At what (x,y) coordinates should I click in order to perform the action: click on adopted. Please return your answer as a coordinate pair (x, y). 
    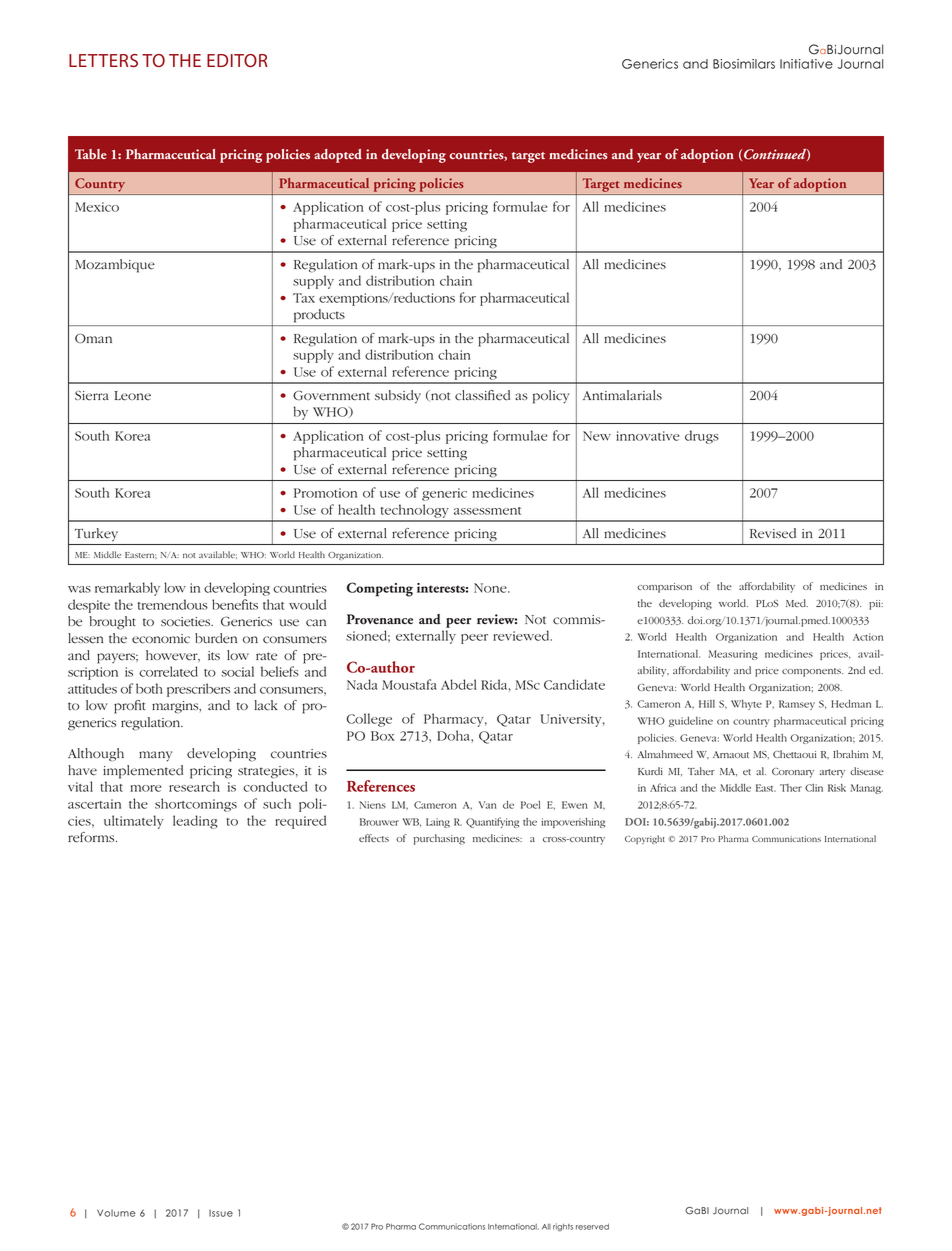
    Looking at the image, I should click on (338, 156).
